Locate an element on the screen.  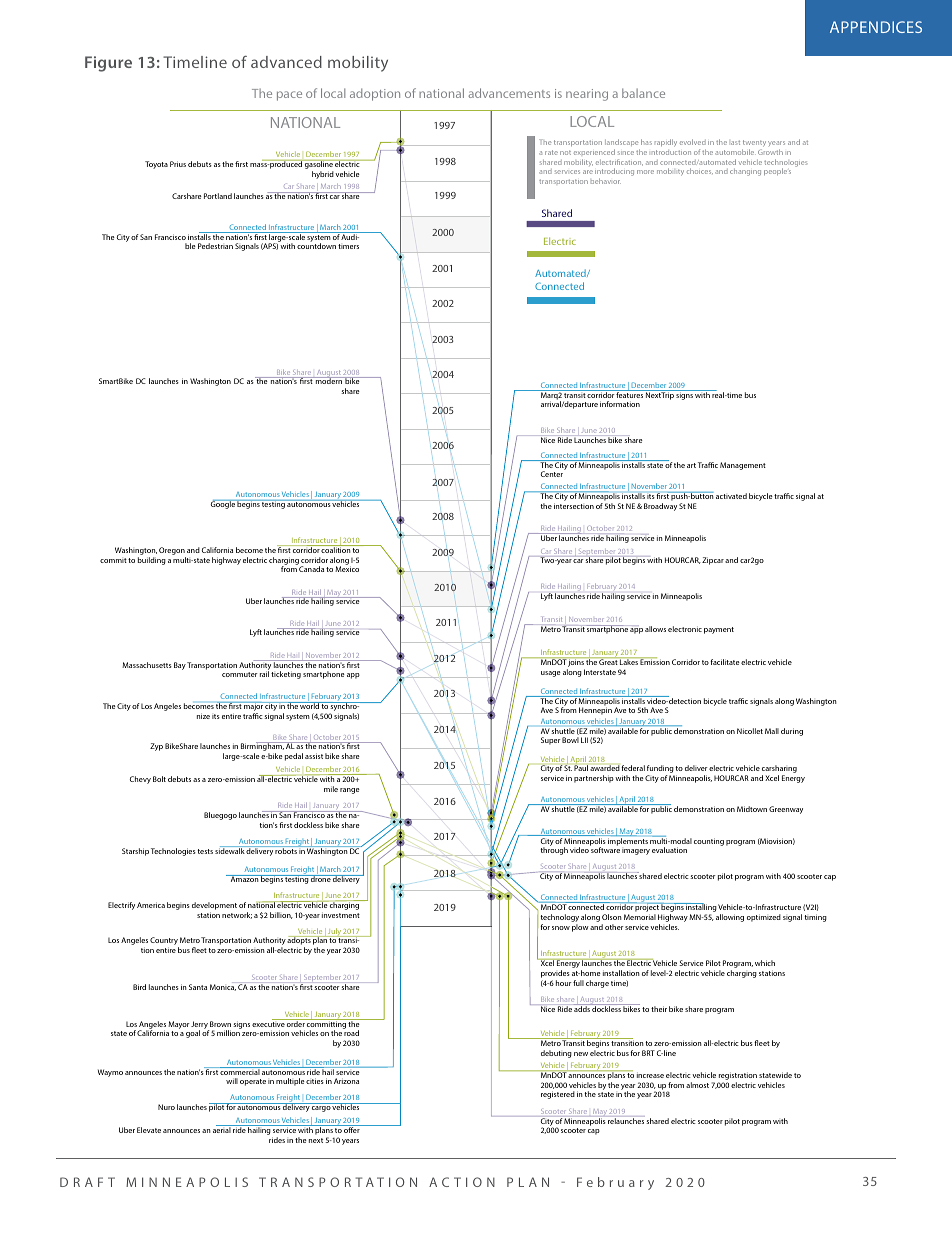
through is located at coordinates (554, 851).
